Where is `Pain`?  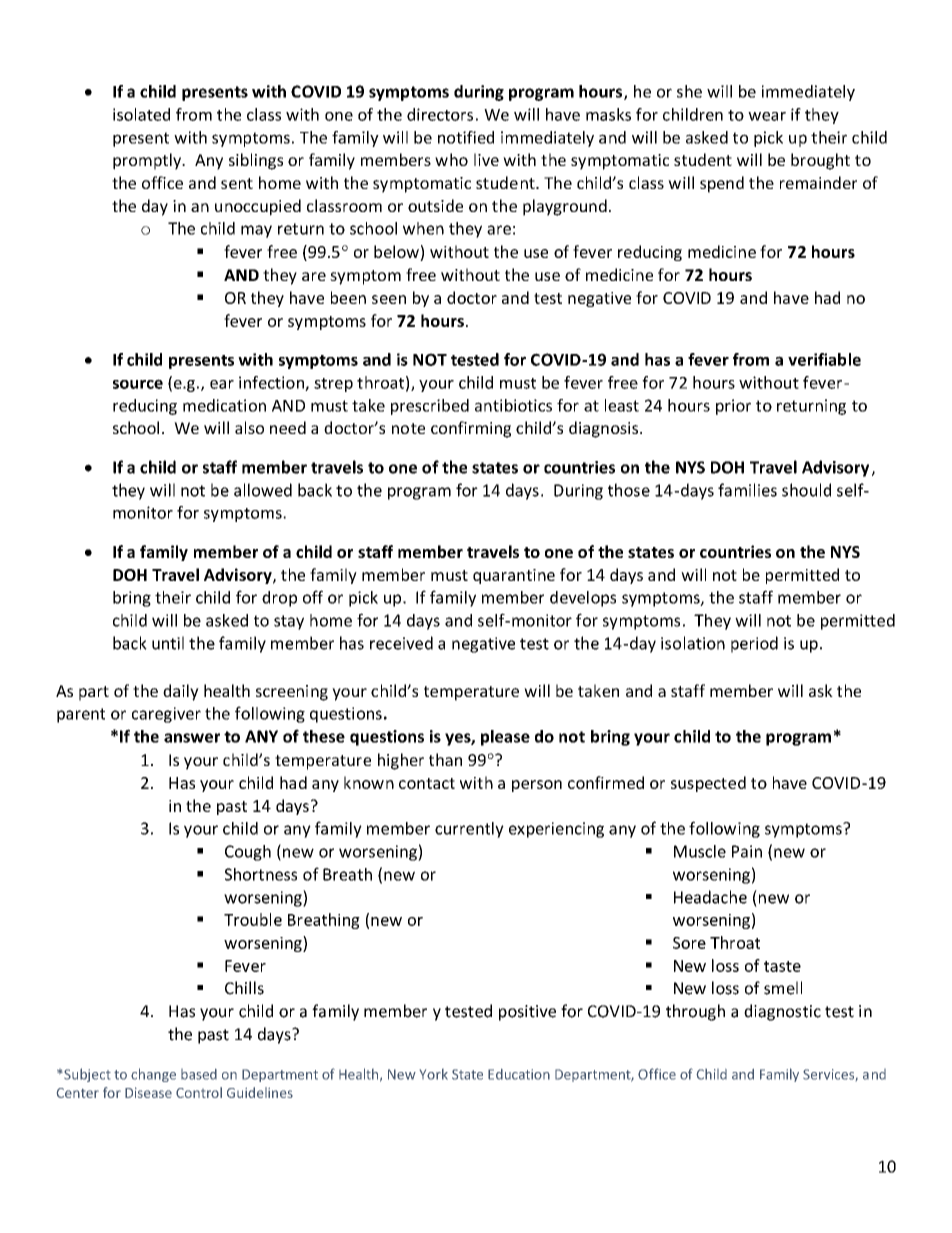
Pain is located at coordinates (747, 851).
